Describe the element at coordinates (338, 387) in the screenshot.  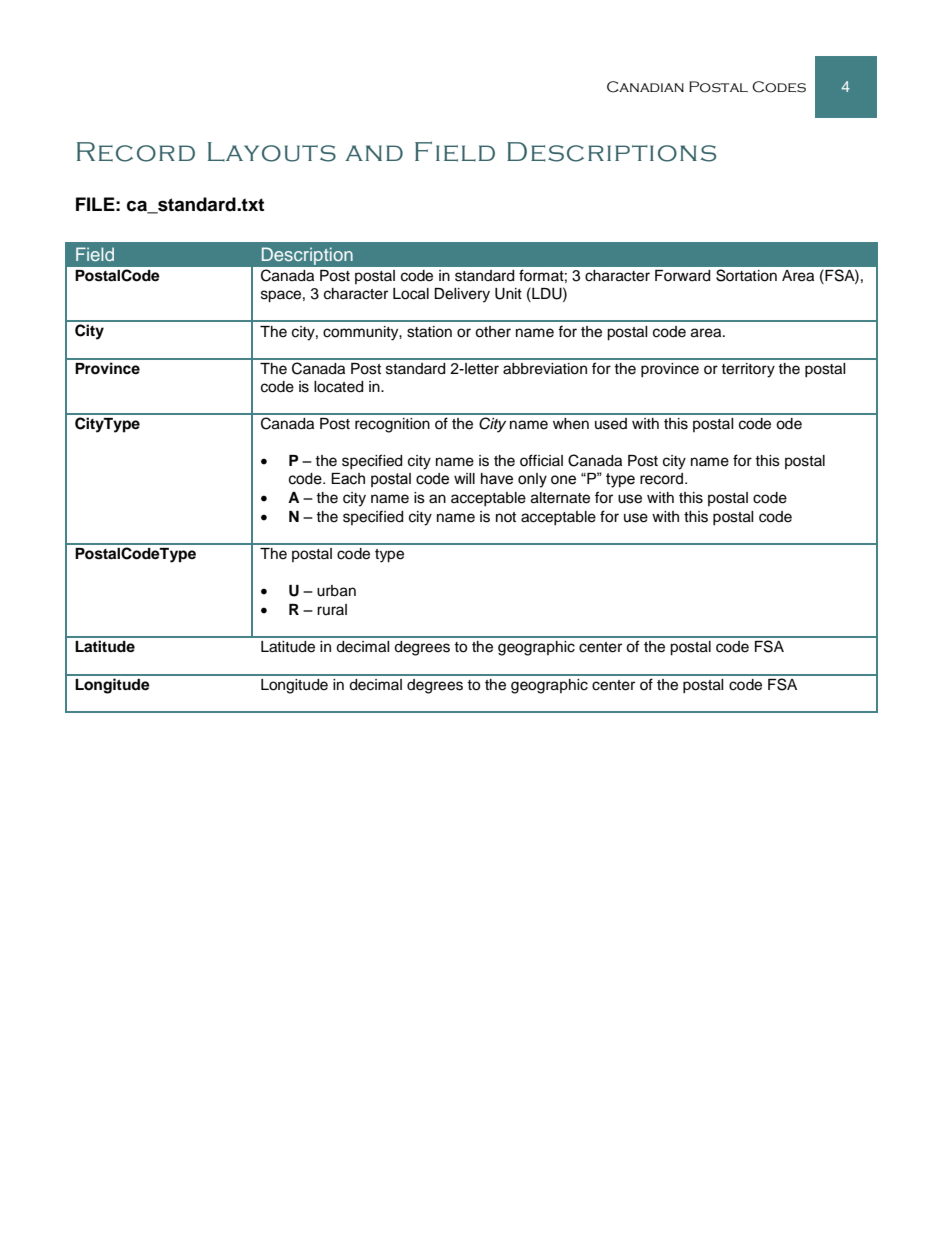
I see `located` at that location.
